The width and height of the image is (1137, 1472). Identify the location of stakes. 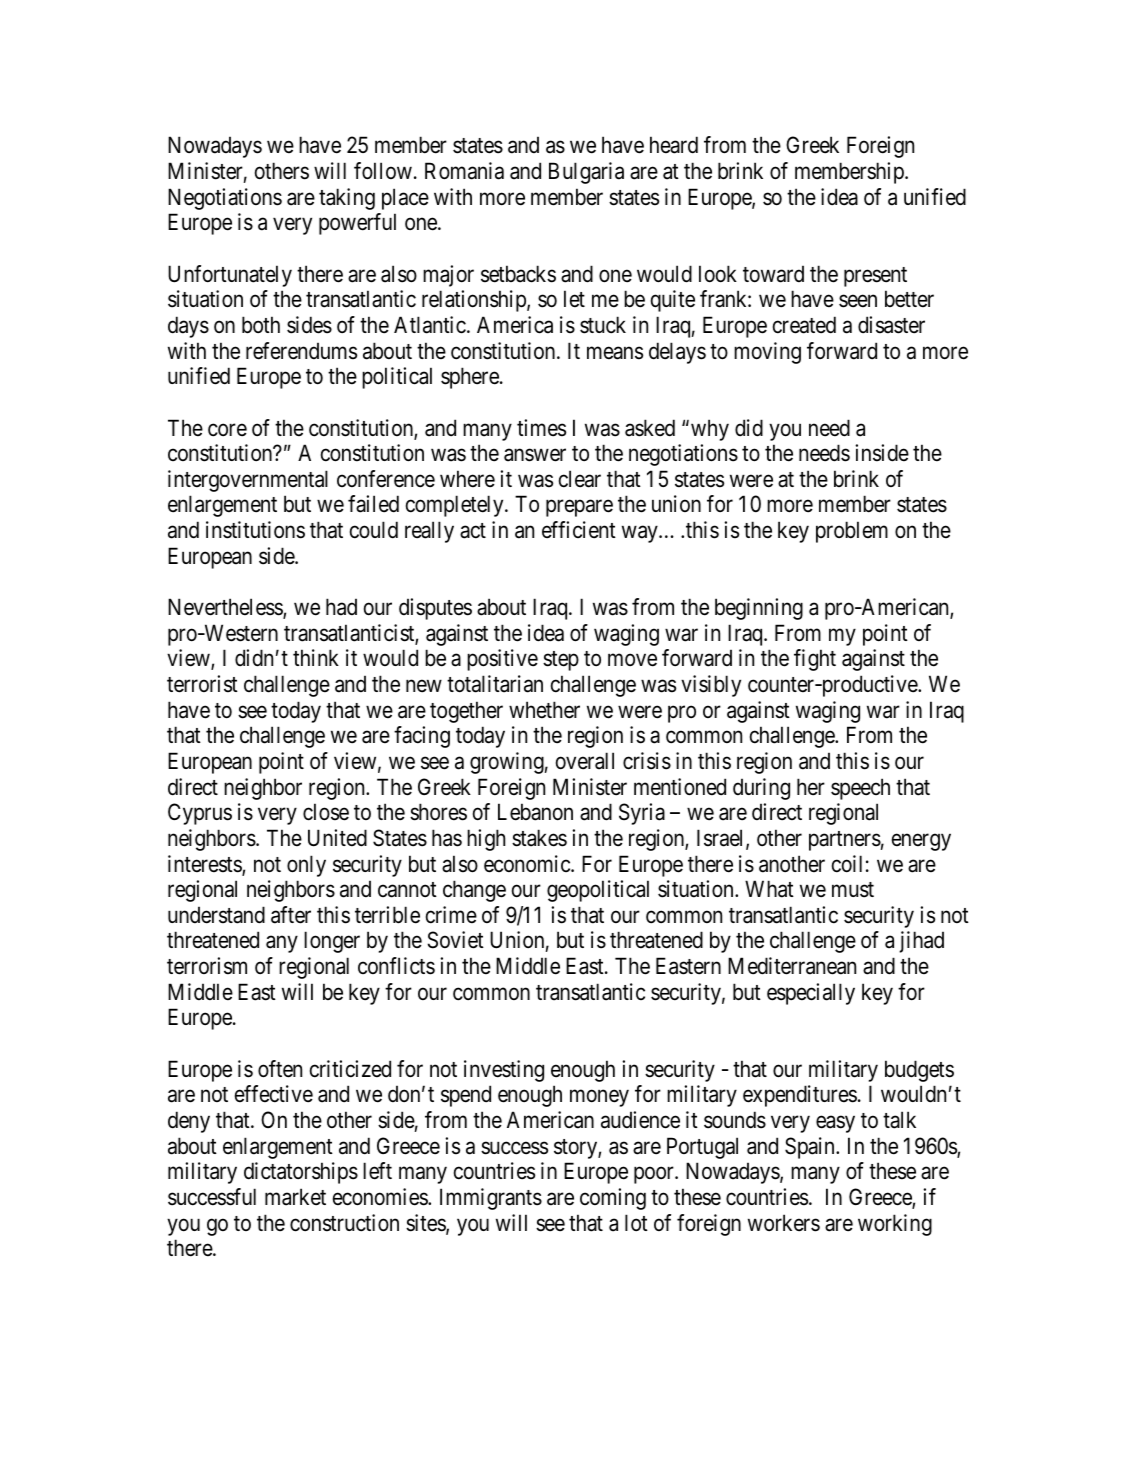
(539, 838).
